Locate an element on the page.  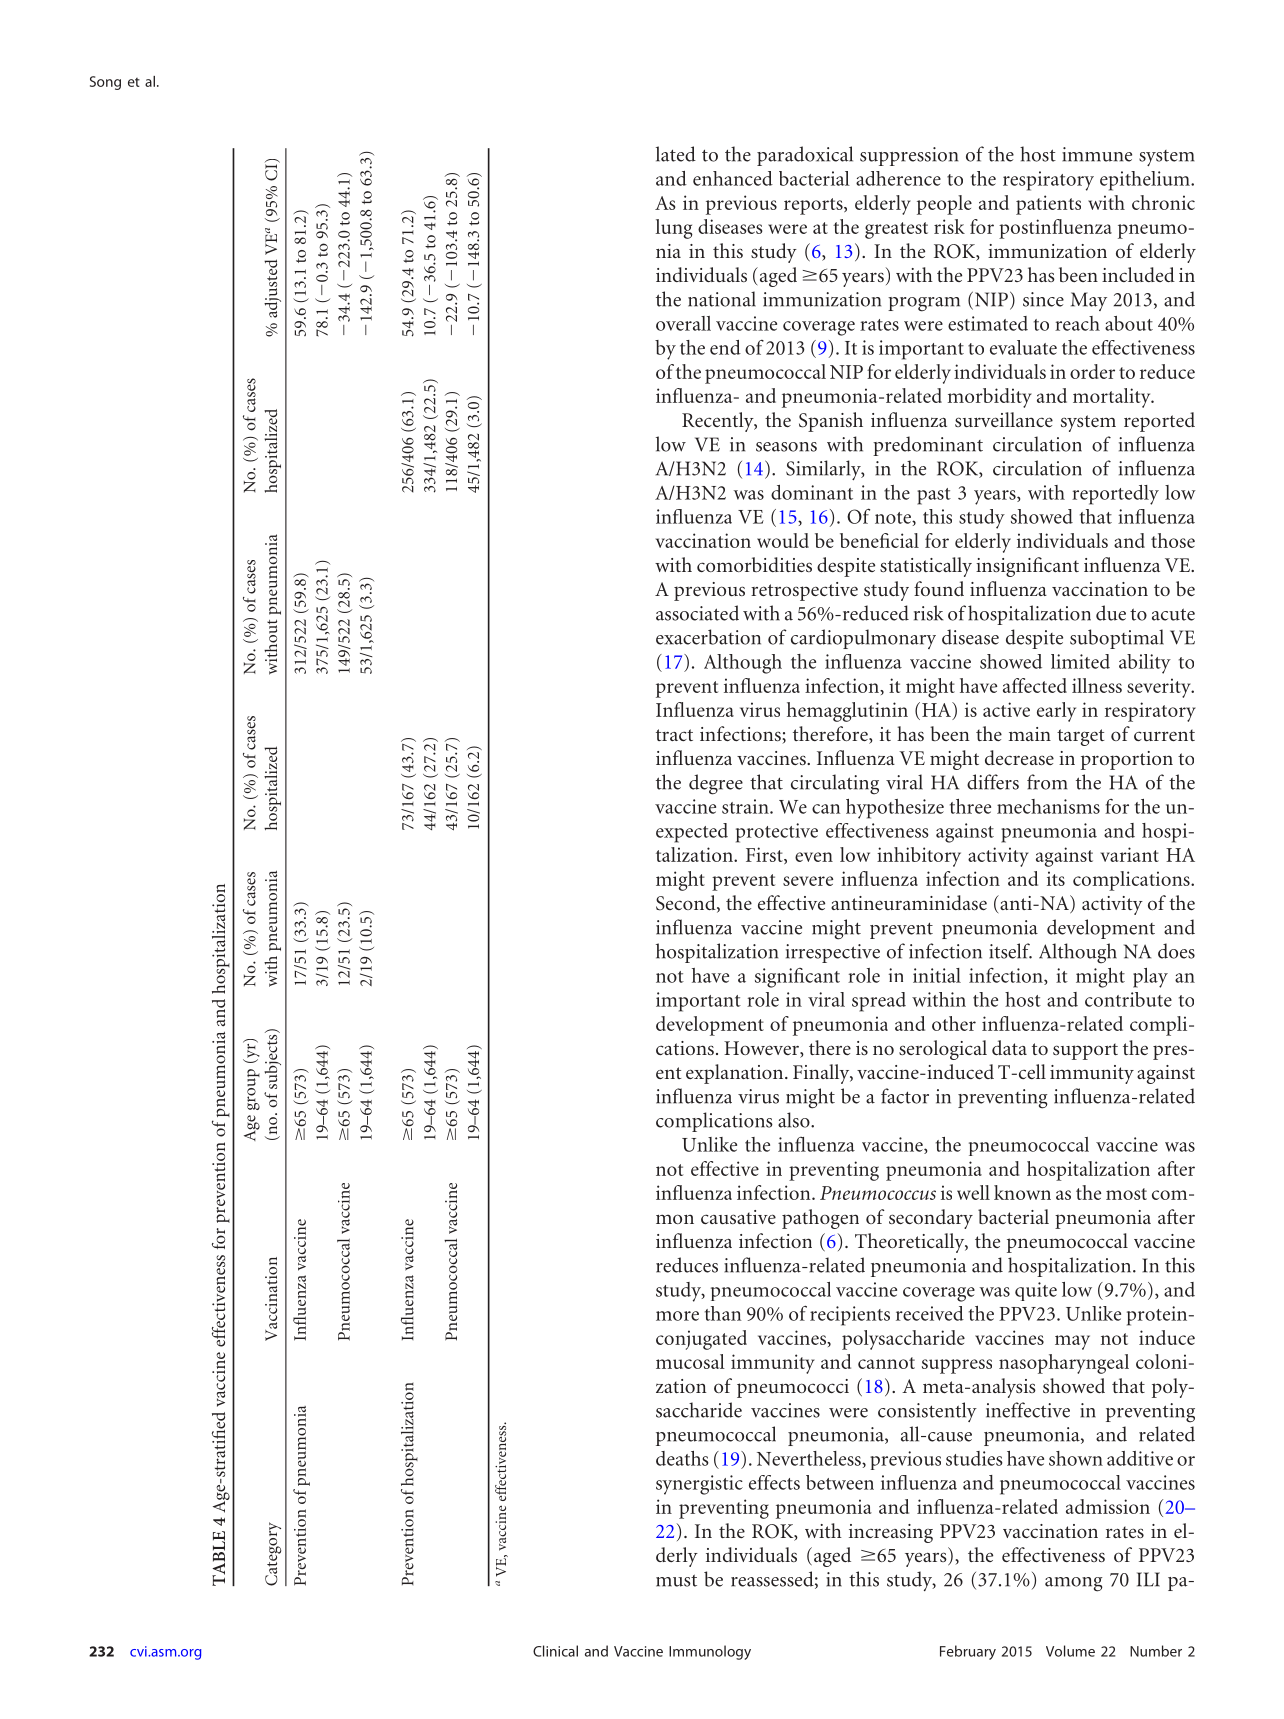
associated is located at coordinates (697, 613).
